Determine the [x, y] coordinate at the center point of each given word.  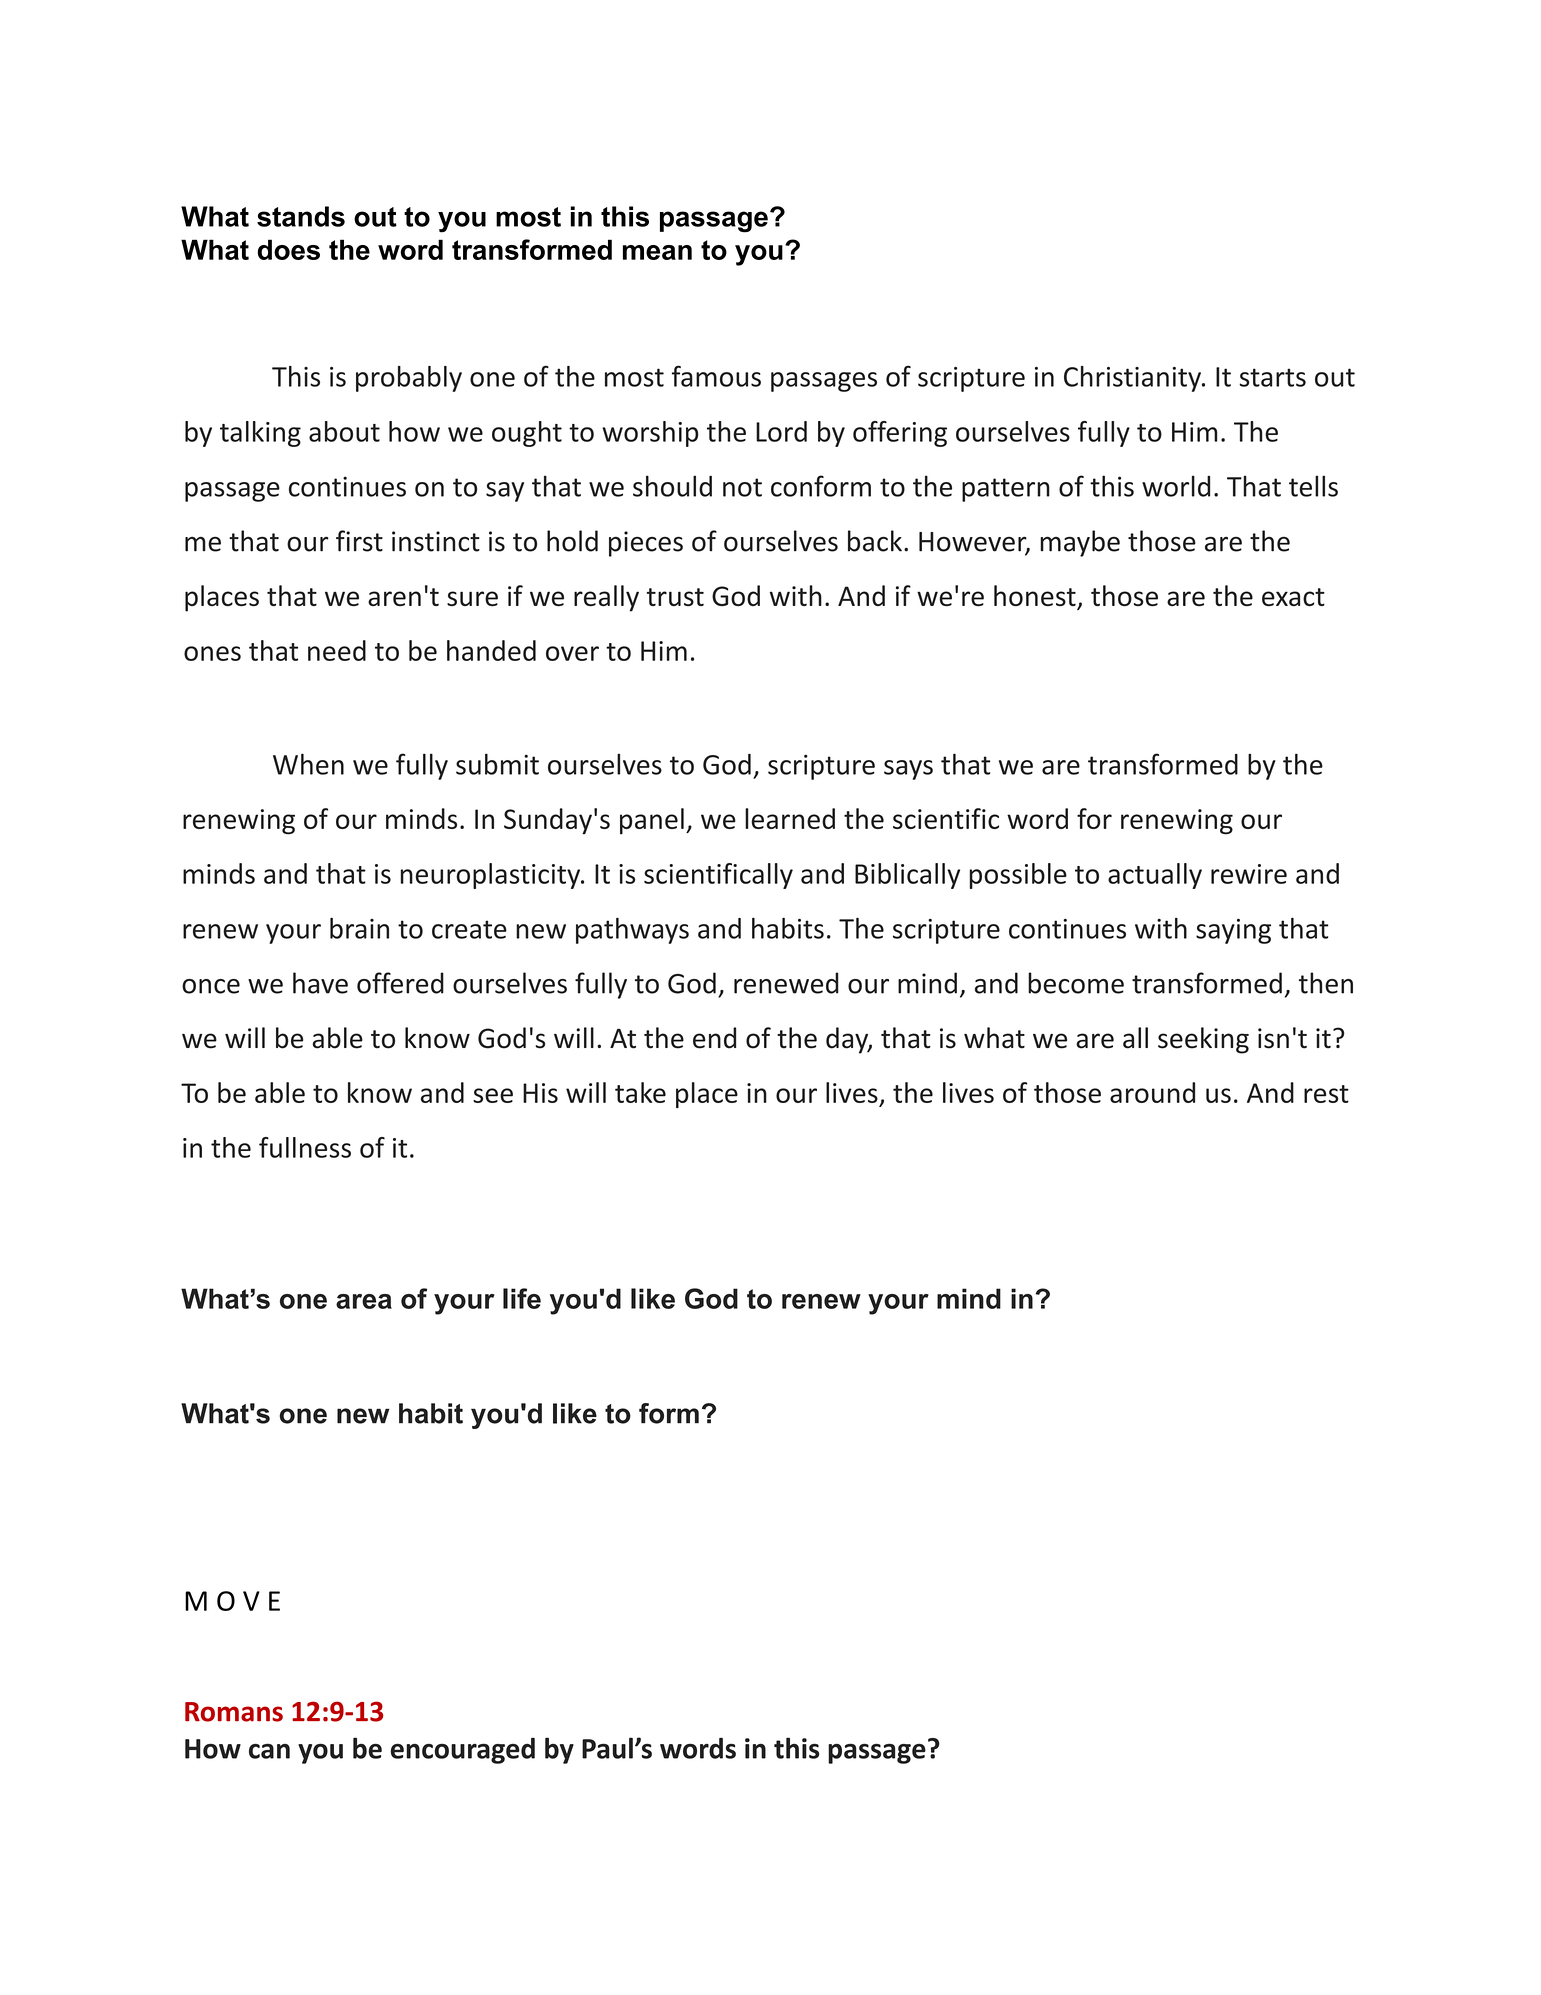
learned [790, 818]
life [522, 1298]
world [1176, 486]
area [364, 1301]
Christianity [1134, 379]
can [269, 1751]
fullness [305, 1147]
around [1152, 1092]
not [742, 487]
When [308, 764]
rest [1326, 1094]
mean [657, 252]
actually [1155, 876]
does [288, 249]
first [359, 541]
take [640, 1092]
